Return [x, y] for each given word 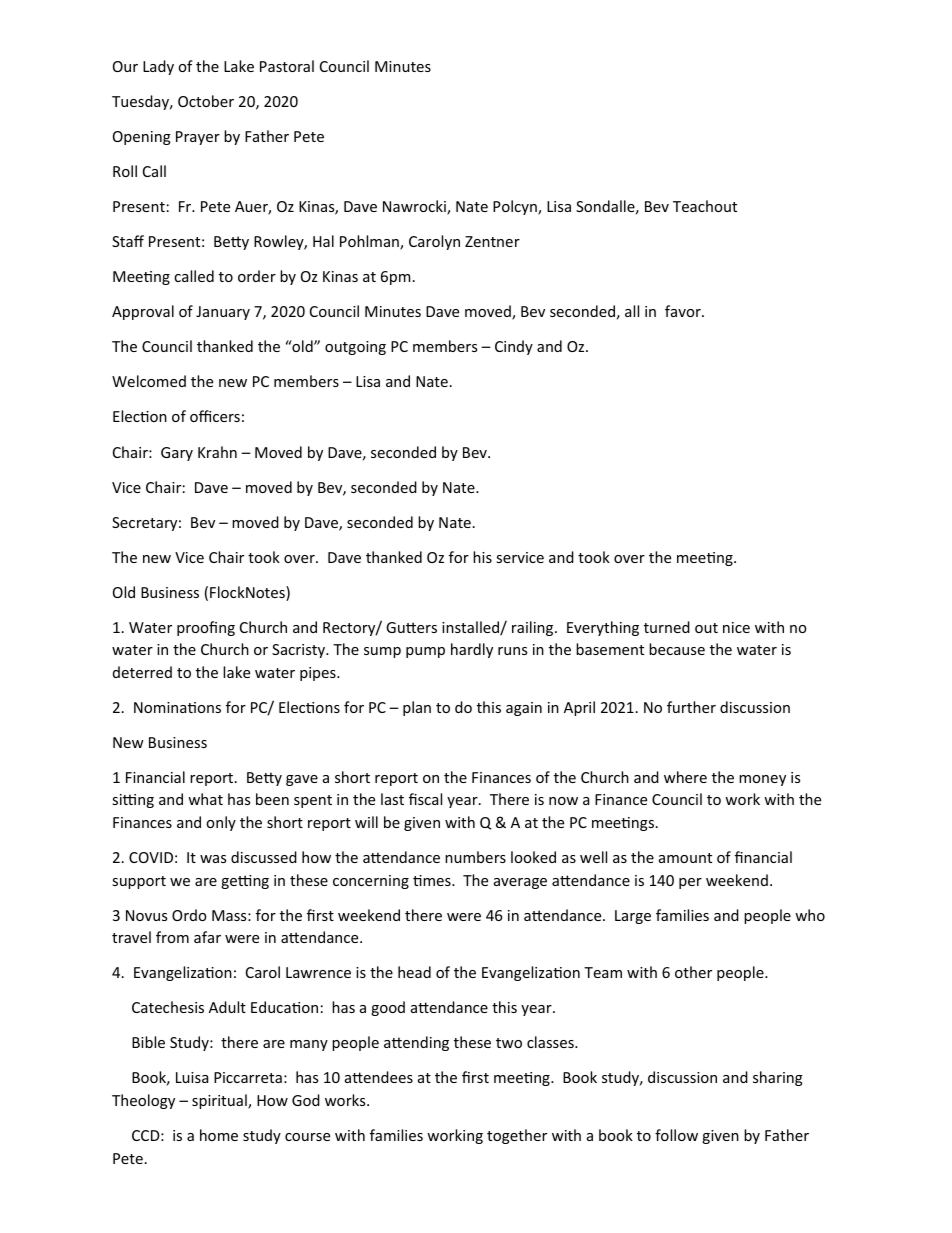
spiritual [220, 1101]
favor [684, 311]
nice [736, 627]
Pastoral [287, 66]
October [206, 101]
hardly [472, 650]
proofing [206, 628]
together [517, 1136]
